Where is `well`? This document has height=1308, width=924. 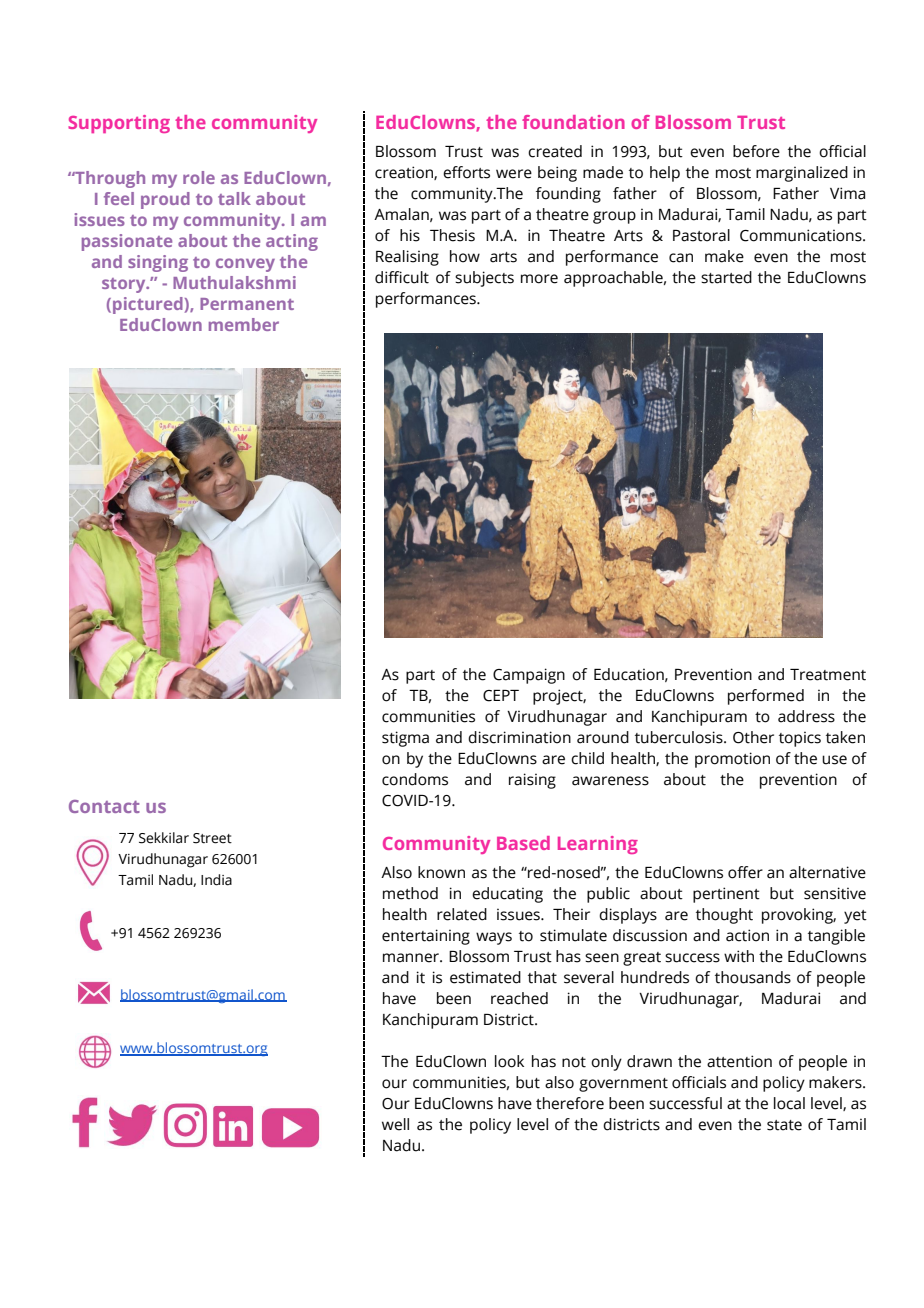
well is located at coordinates (395, 1124).
